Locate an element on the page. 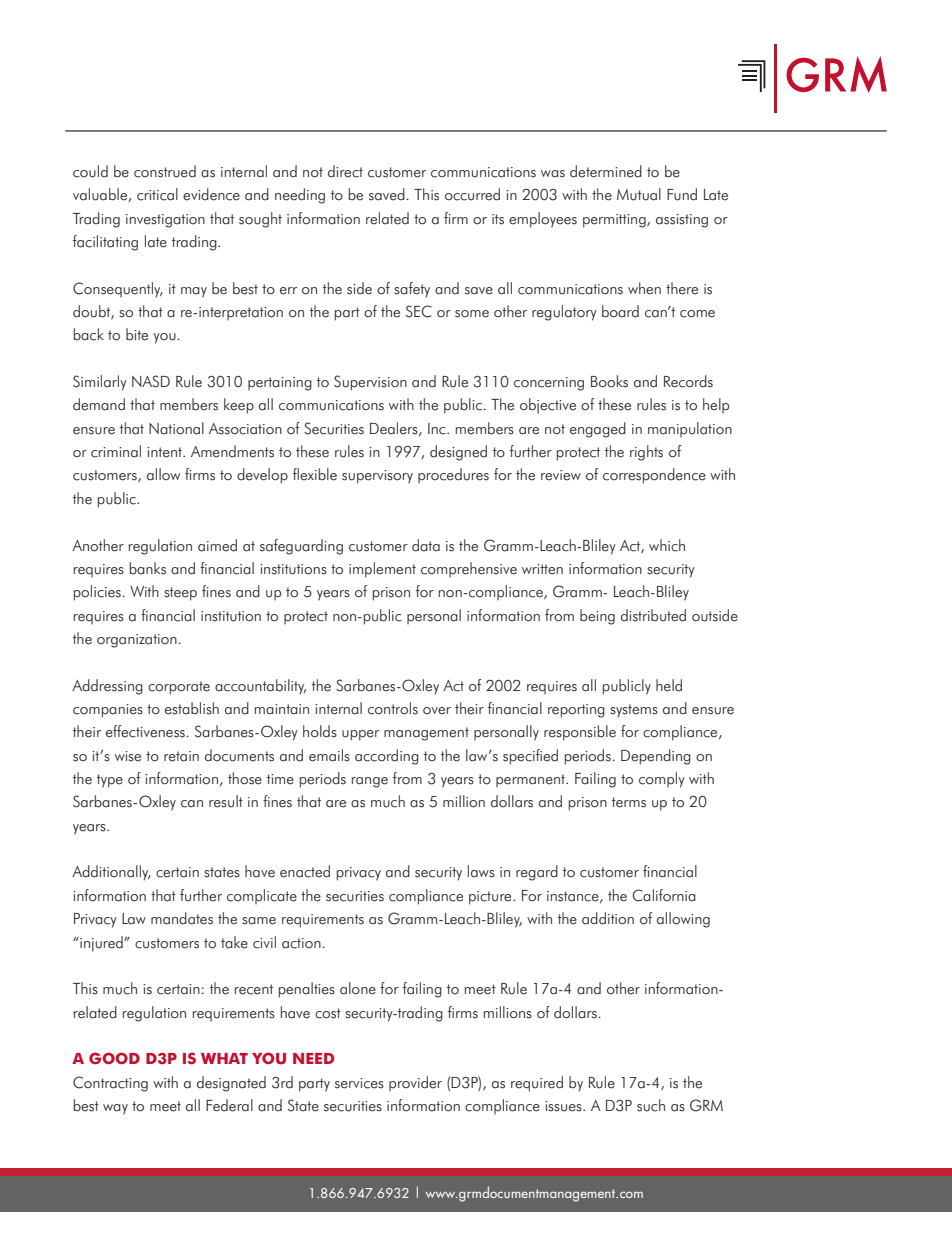 Image resolution: width=952 pixels, height=1233 pixels. retain is located at coordinates (181, 756).
